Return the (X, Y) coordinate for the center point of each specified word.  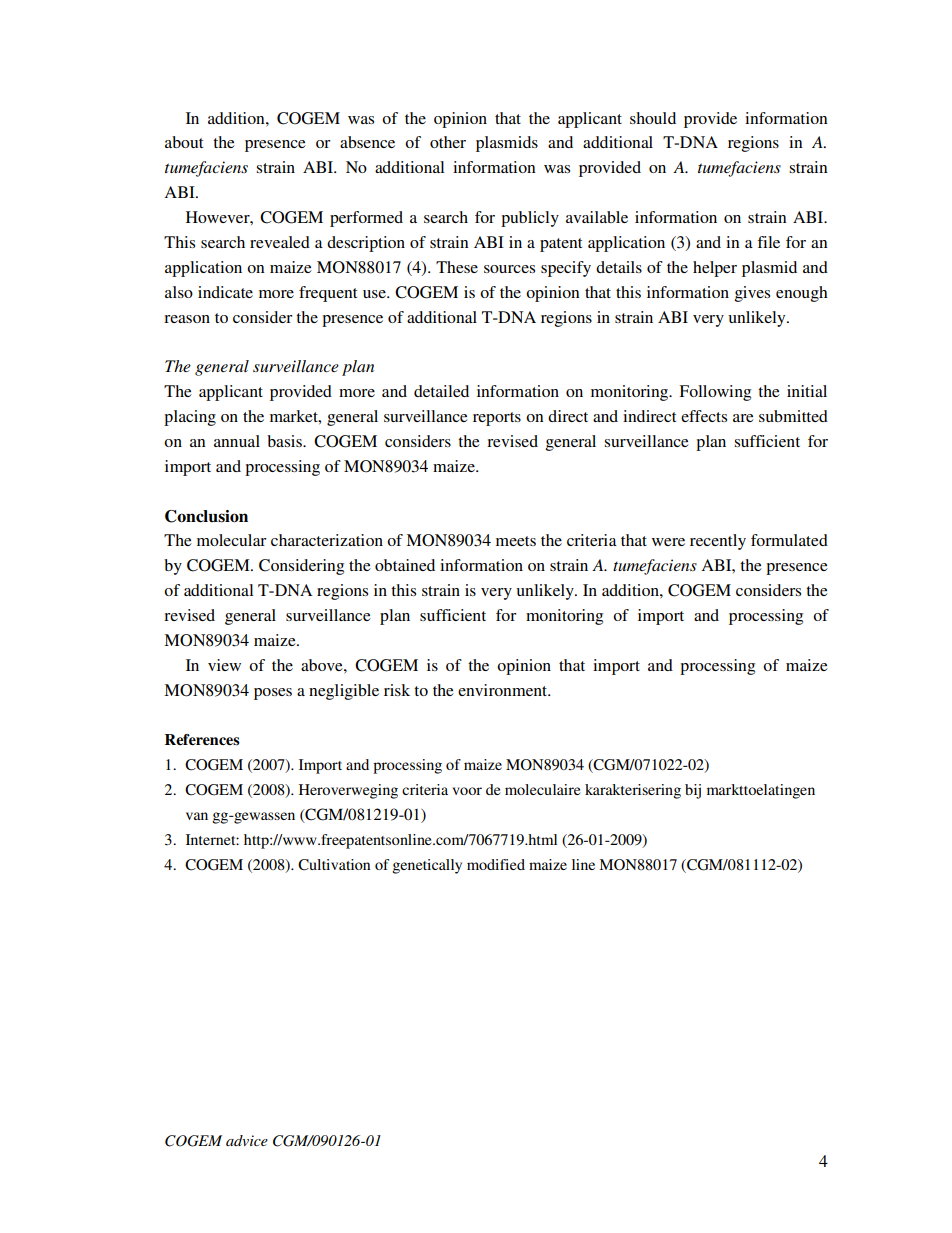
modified (496, 864)
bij (693, 791)
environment (504, 690)
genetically (427, 866)
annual (237, 441)
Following (715, 393)
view (224, 665)
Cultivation (334, 865)
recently (718, 542)
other (448, 142)
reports (497, 419)
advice (247, 1140)
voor (467, 791)
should (653, 118)
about (184, 142)
